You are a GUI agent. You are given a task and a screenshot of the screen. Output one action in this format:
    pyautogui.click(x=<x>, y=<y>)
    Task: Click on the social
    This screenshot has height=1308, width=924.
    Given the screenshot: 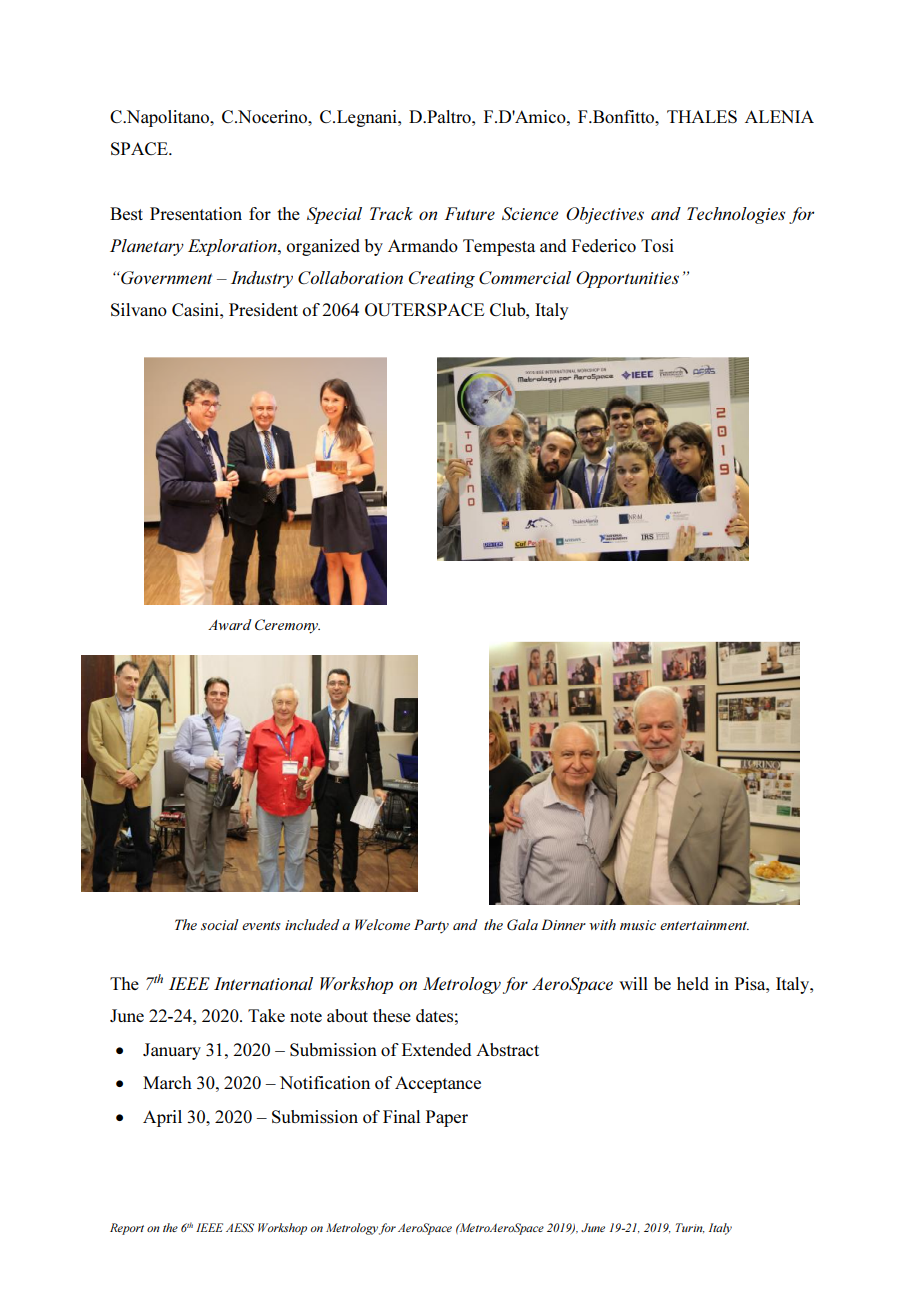 What is the action you would take?
    pyautogui.click(x=220, y=924)
